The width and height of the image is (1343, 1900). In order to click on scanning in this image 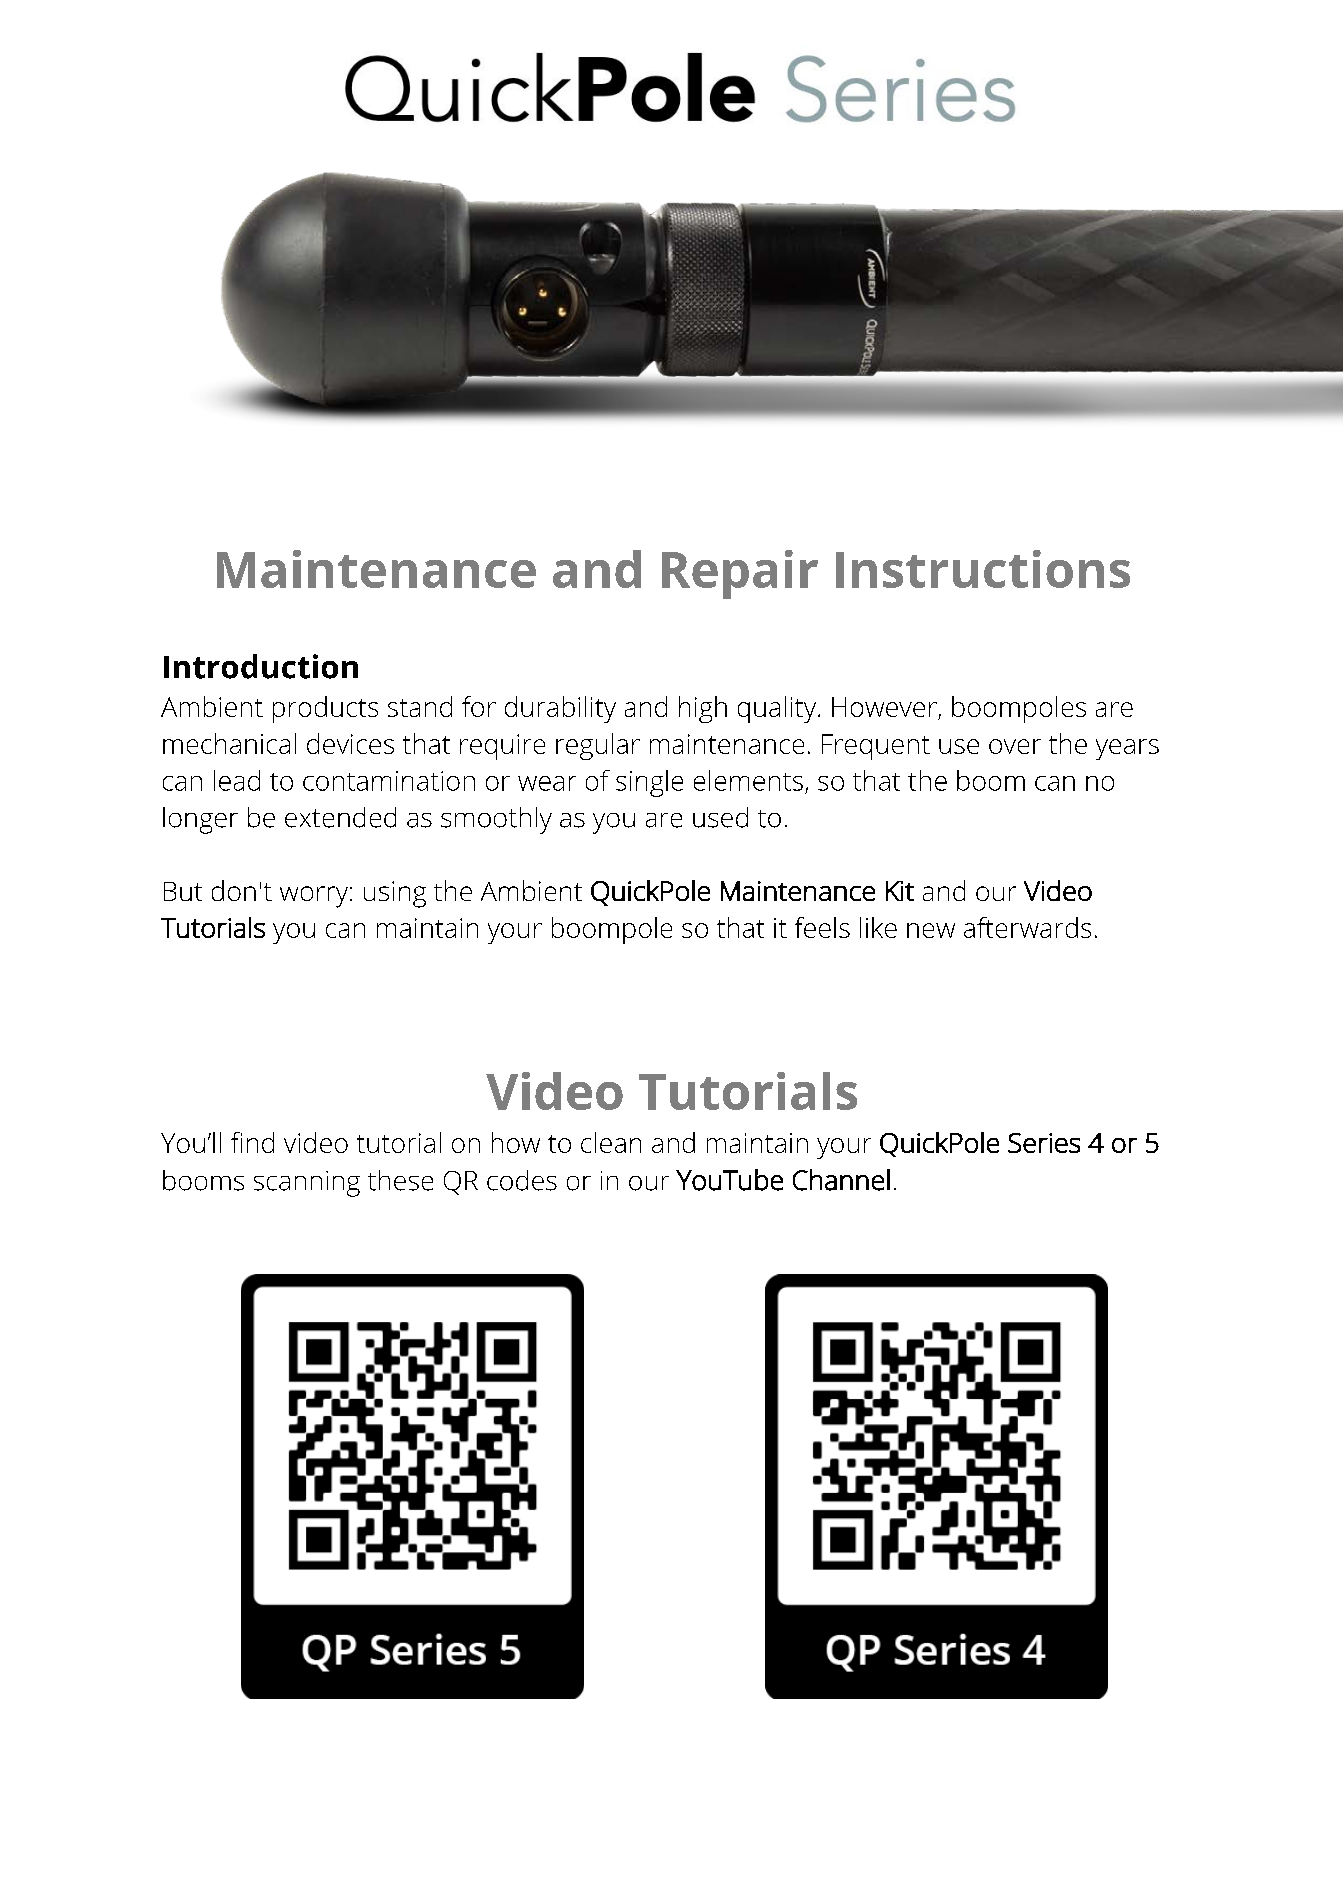, I will do `click(307, 1184)`.
